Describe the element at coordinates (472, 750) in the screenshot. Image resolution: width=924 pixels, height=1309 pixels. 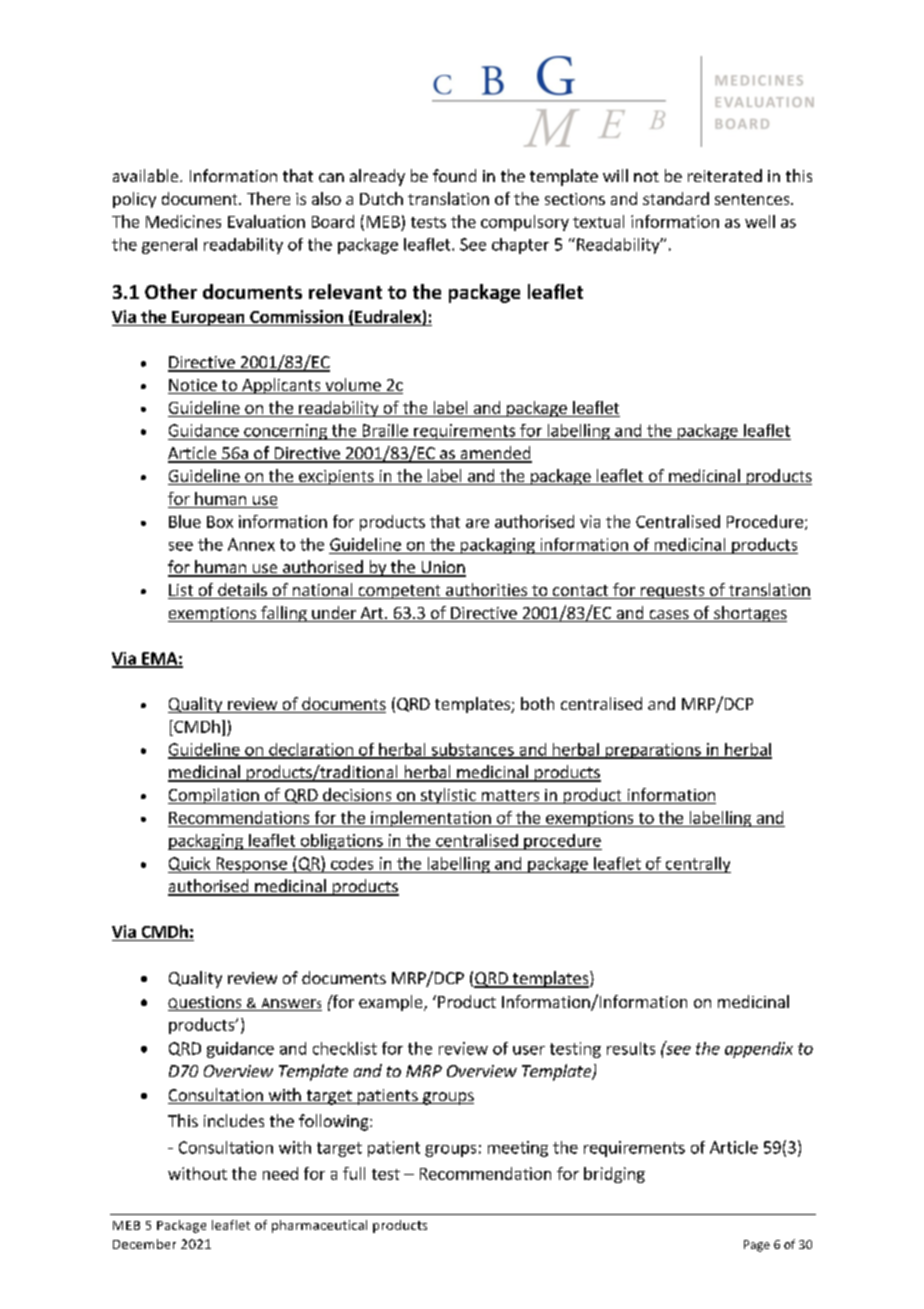
I see `substances` at that location.
